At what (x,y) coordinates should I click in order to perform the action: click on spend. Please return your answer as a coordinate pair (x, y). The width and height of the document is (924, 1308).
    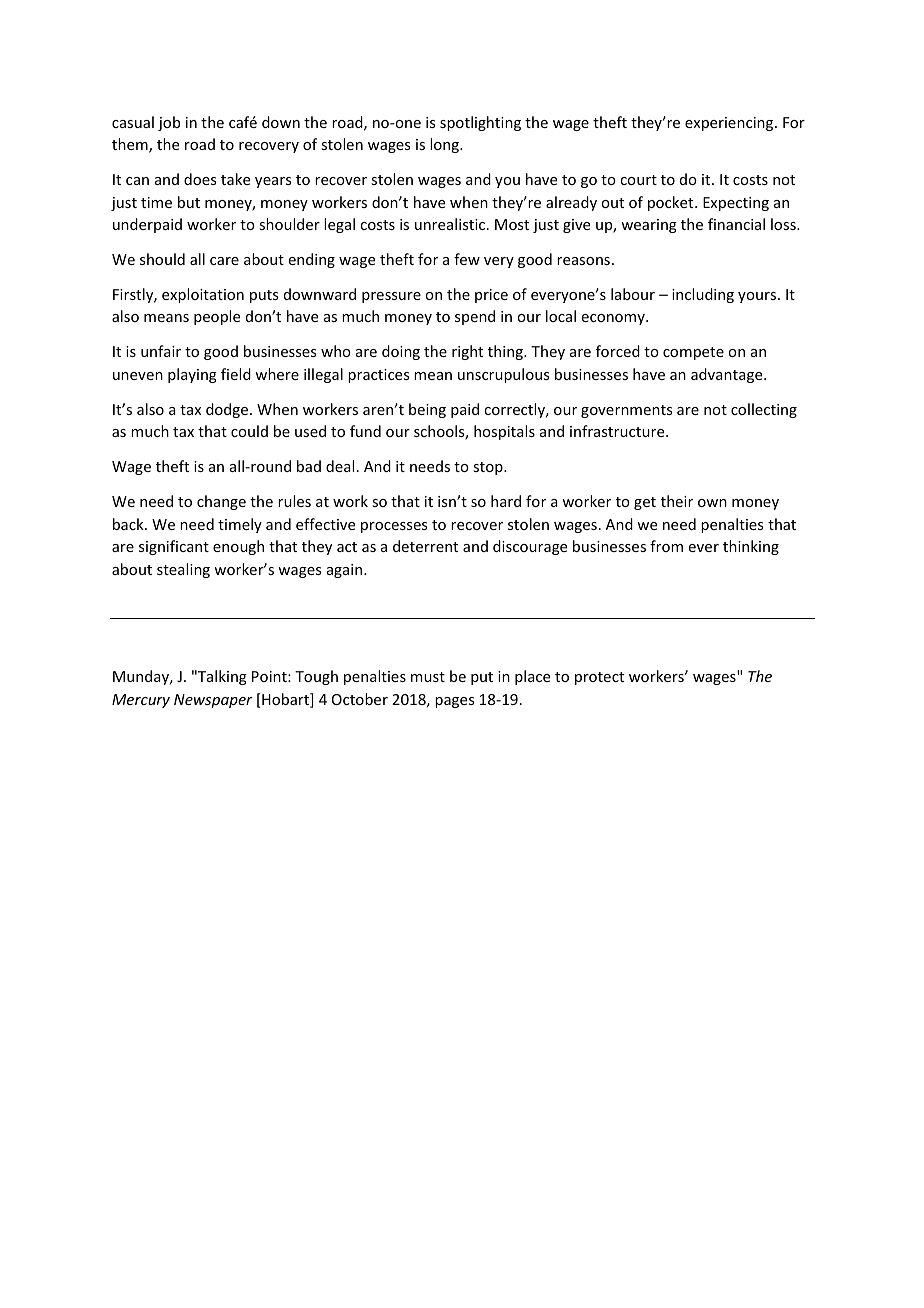
    Looking at the image, I should click on (475, 317).
